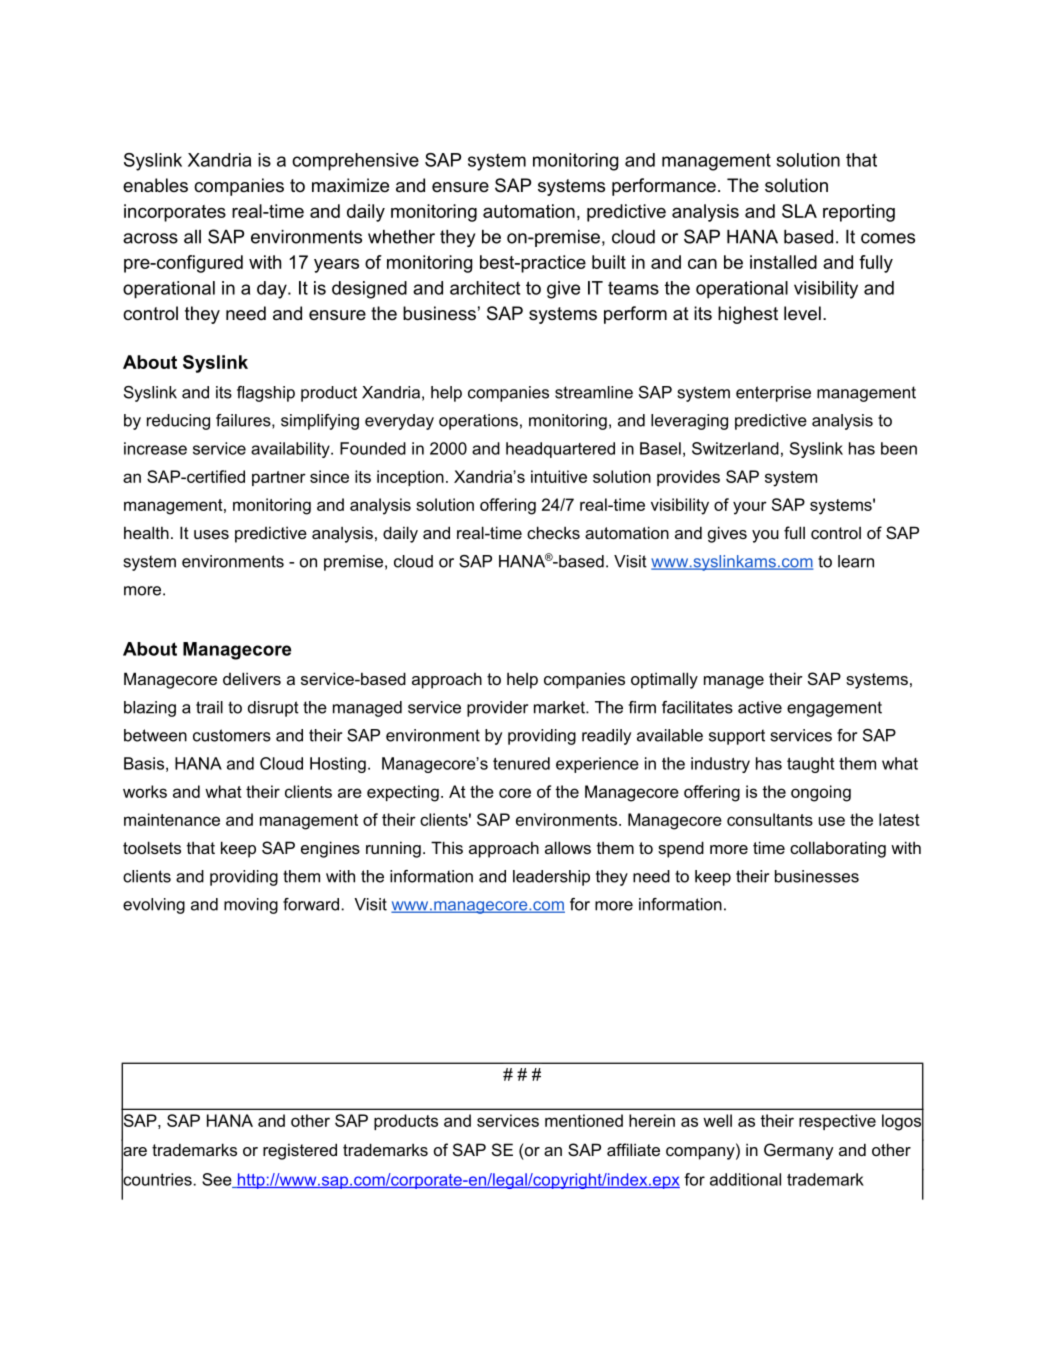  Describe the element at coordinates (799, 211) in the screenshot. I see `SLA` at that location.
